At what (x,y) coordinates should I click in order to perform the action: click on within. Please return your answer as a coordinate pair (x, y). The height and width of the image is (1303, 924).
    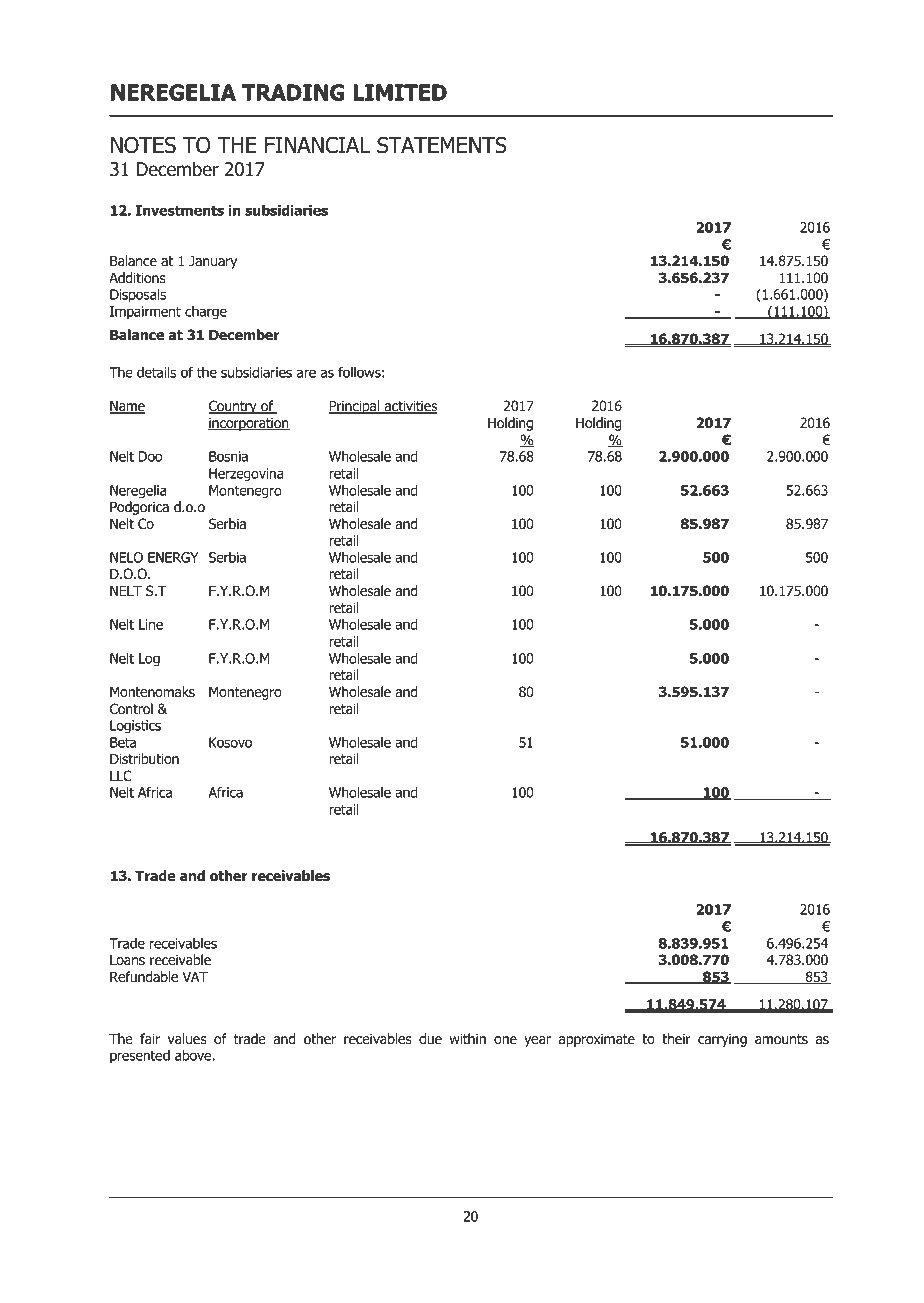
    Looking at the image, I should click on (468, 1039).
